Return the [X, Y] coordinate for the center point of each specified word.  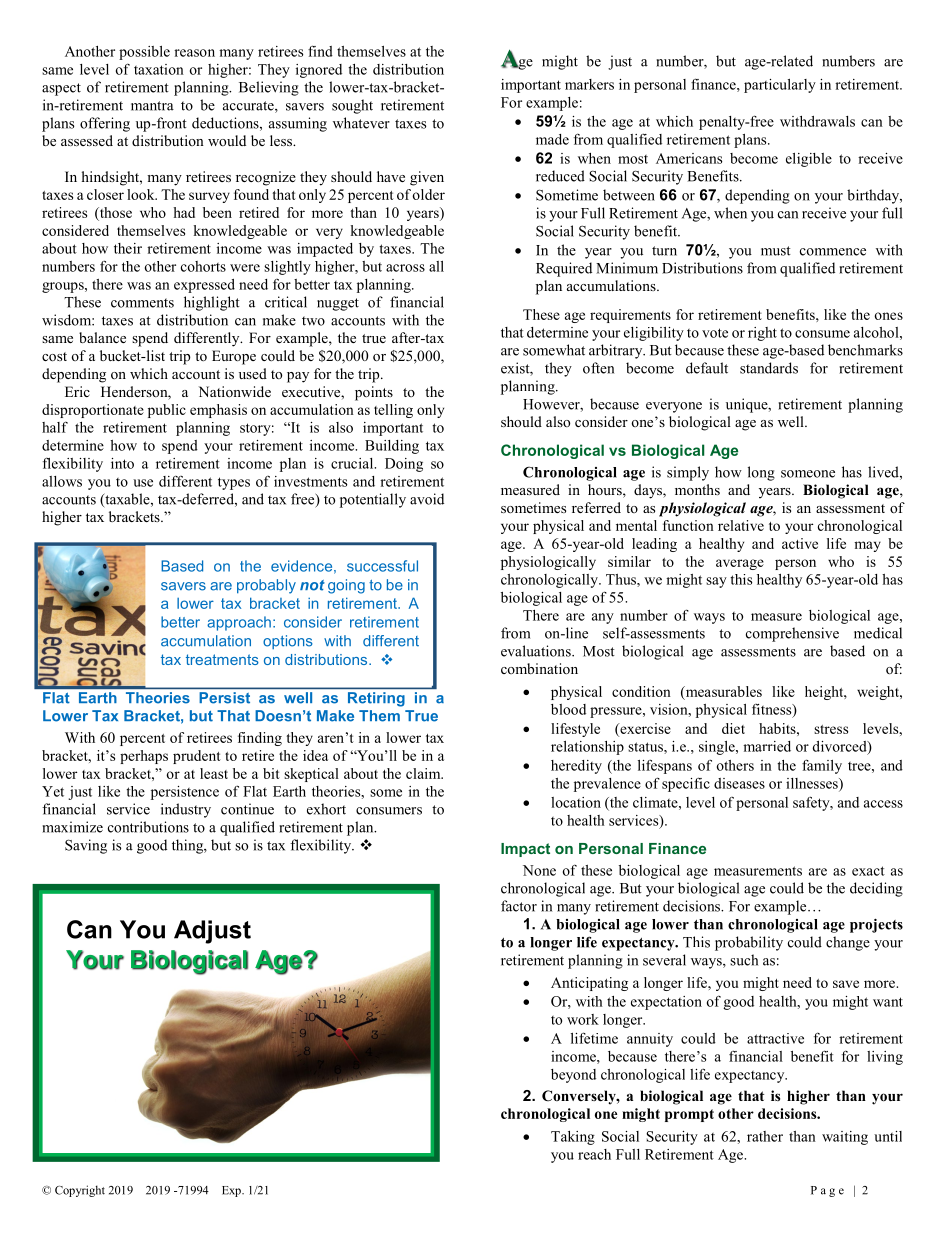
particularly [780, 86]
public [167, 411]
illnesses [813, 784]
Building [392, 447]
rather [765, 1136]
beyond [573, 1076]
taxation [159, 69]
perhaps [144, 757]
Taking [573, 1138]
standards [769, 368]
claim [424, 773]
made [552, 139]
